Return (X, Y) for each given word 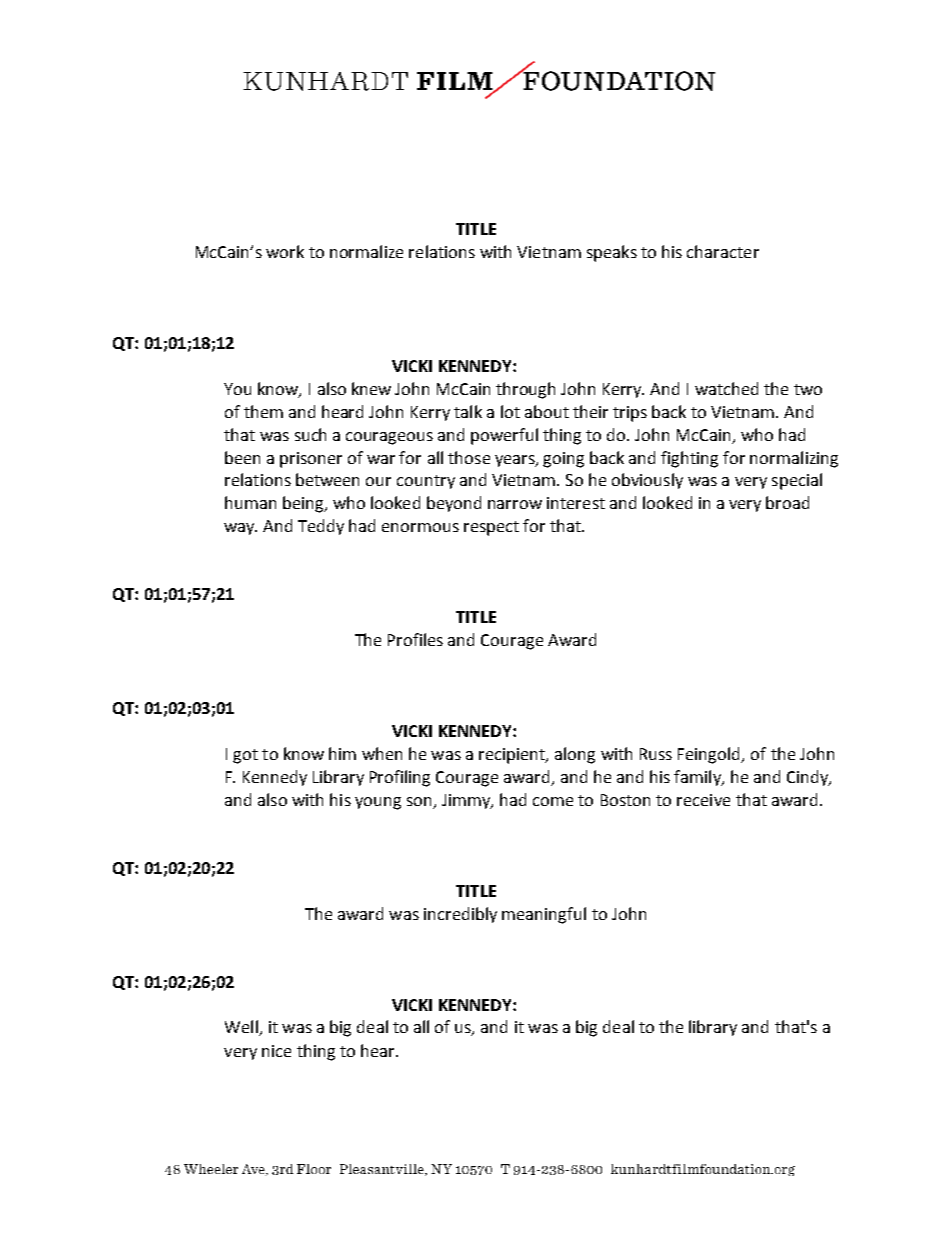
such (310, 434)
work (285, 251)
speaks (612, 253)
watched (726, 388)
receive (703, 800)
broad (787, 502)
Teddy (321, 527)
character (723, 251)
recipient (513, 756)
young (378, 803)
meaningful (544, 915)
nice (276, 1051)
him (342, 753)
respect (491, 528)
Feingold (710, 755)
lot (510, 411)
